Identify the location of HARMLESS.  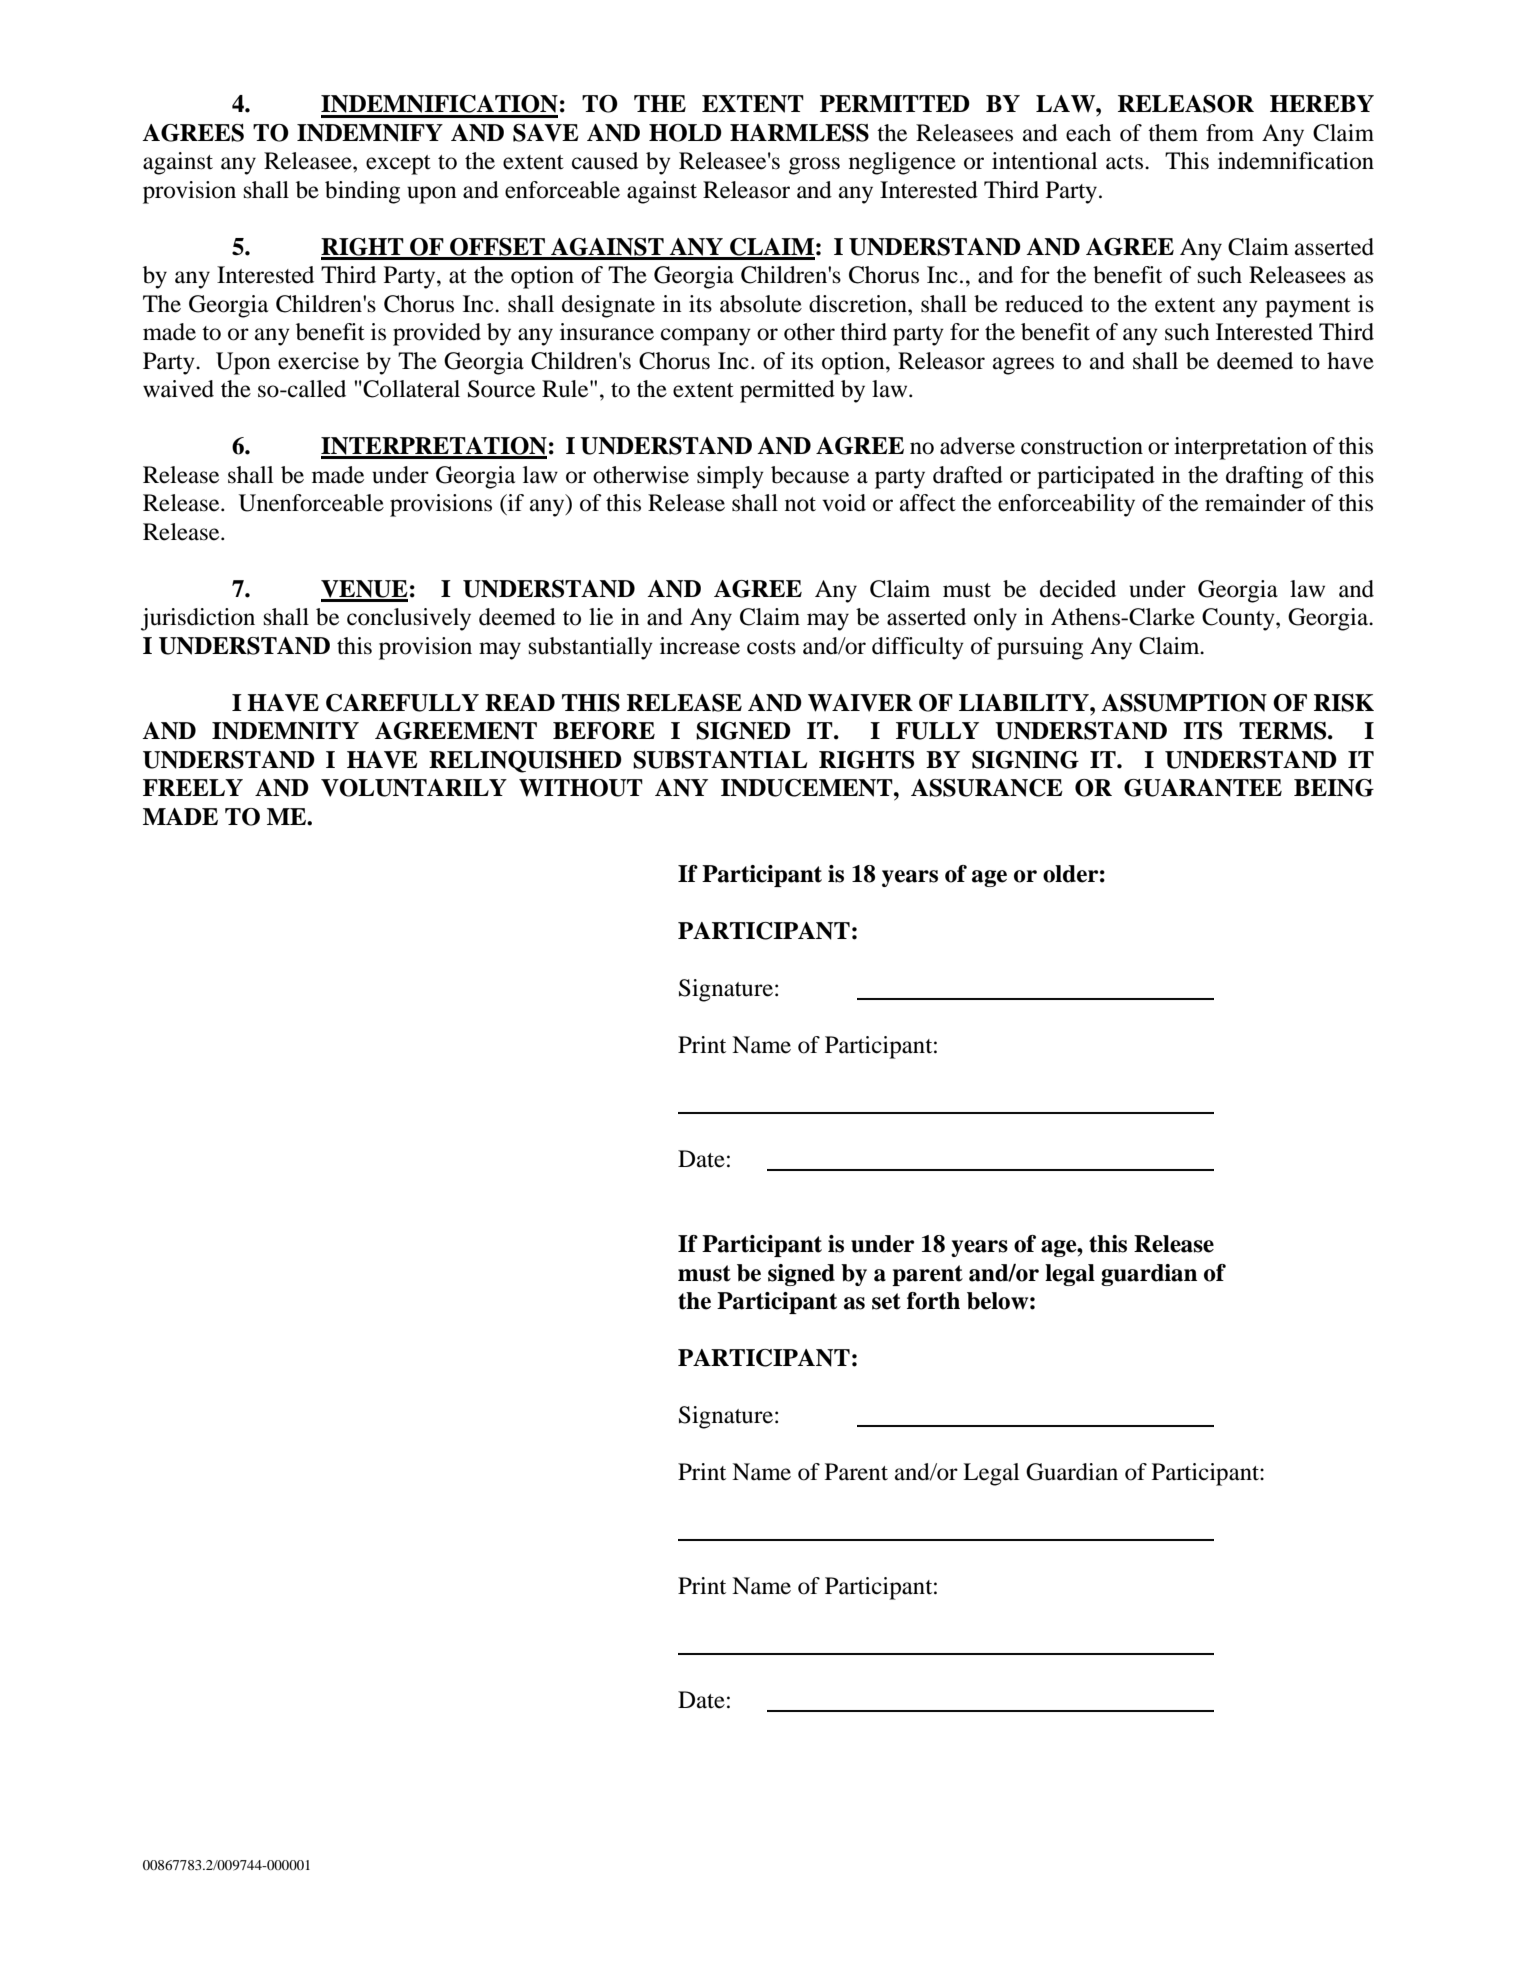
(799, 133).
